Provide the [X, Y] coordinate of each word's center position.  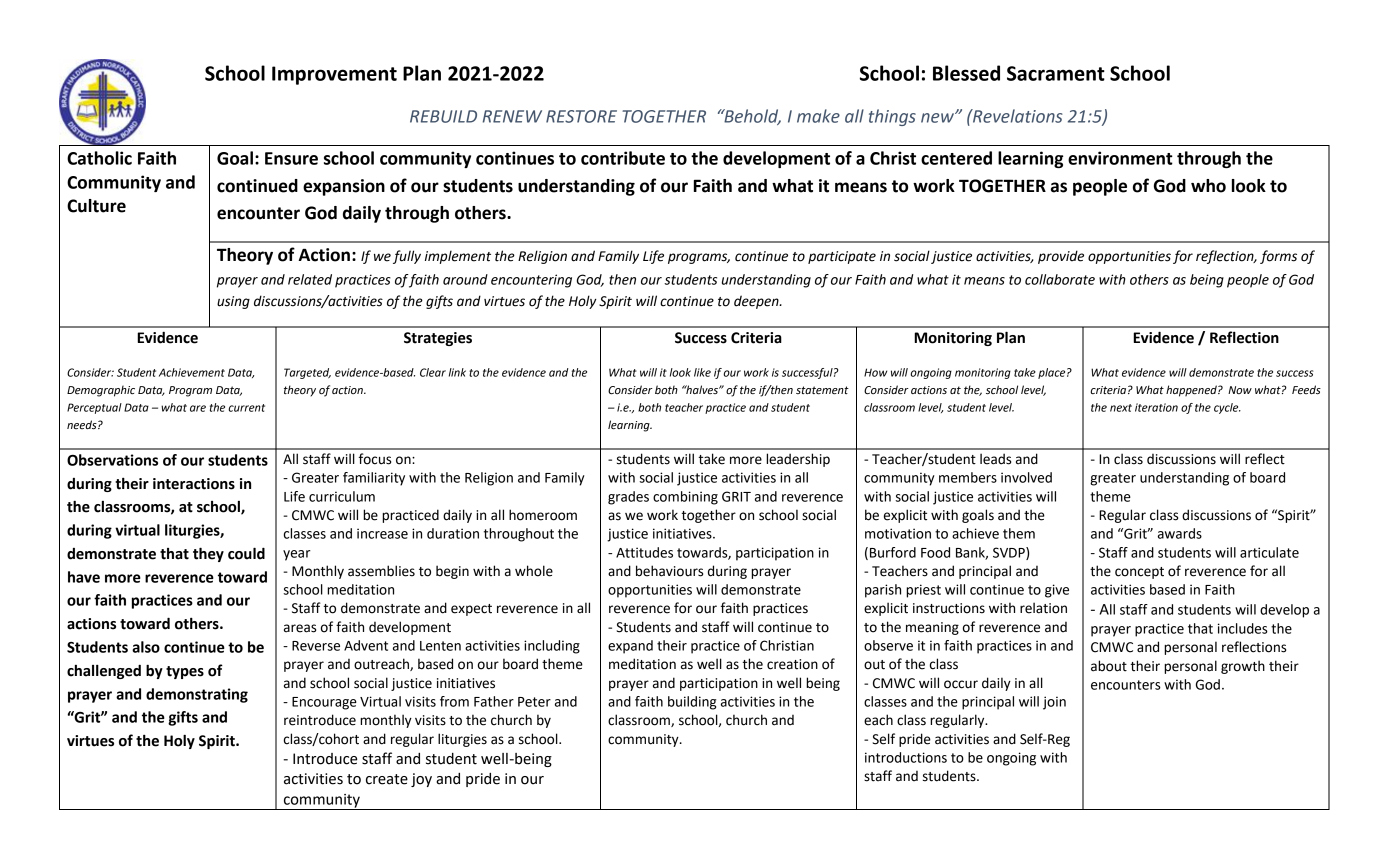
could [246, 553]
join [1054, 703]
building [692, 703]
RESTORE [581, 116]
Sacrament [1056, 73]
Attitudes [644, 552]
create [387, 779]
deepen [757, 302]
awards [1180, 533]
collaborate [1060, 279]
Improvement [334, 75]
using [233, 302]
